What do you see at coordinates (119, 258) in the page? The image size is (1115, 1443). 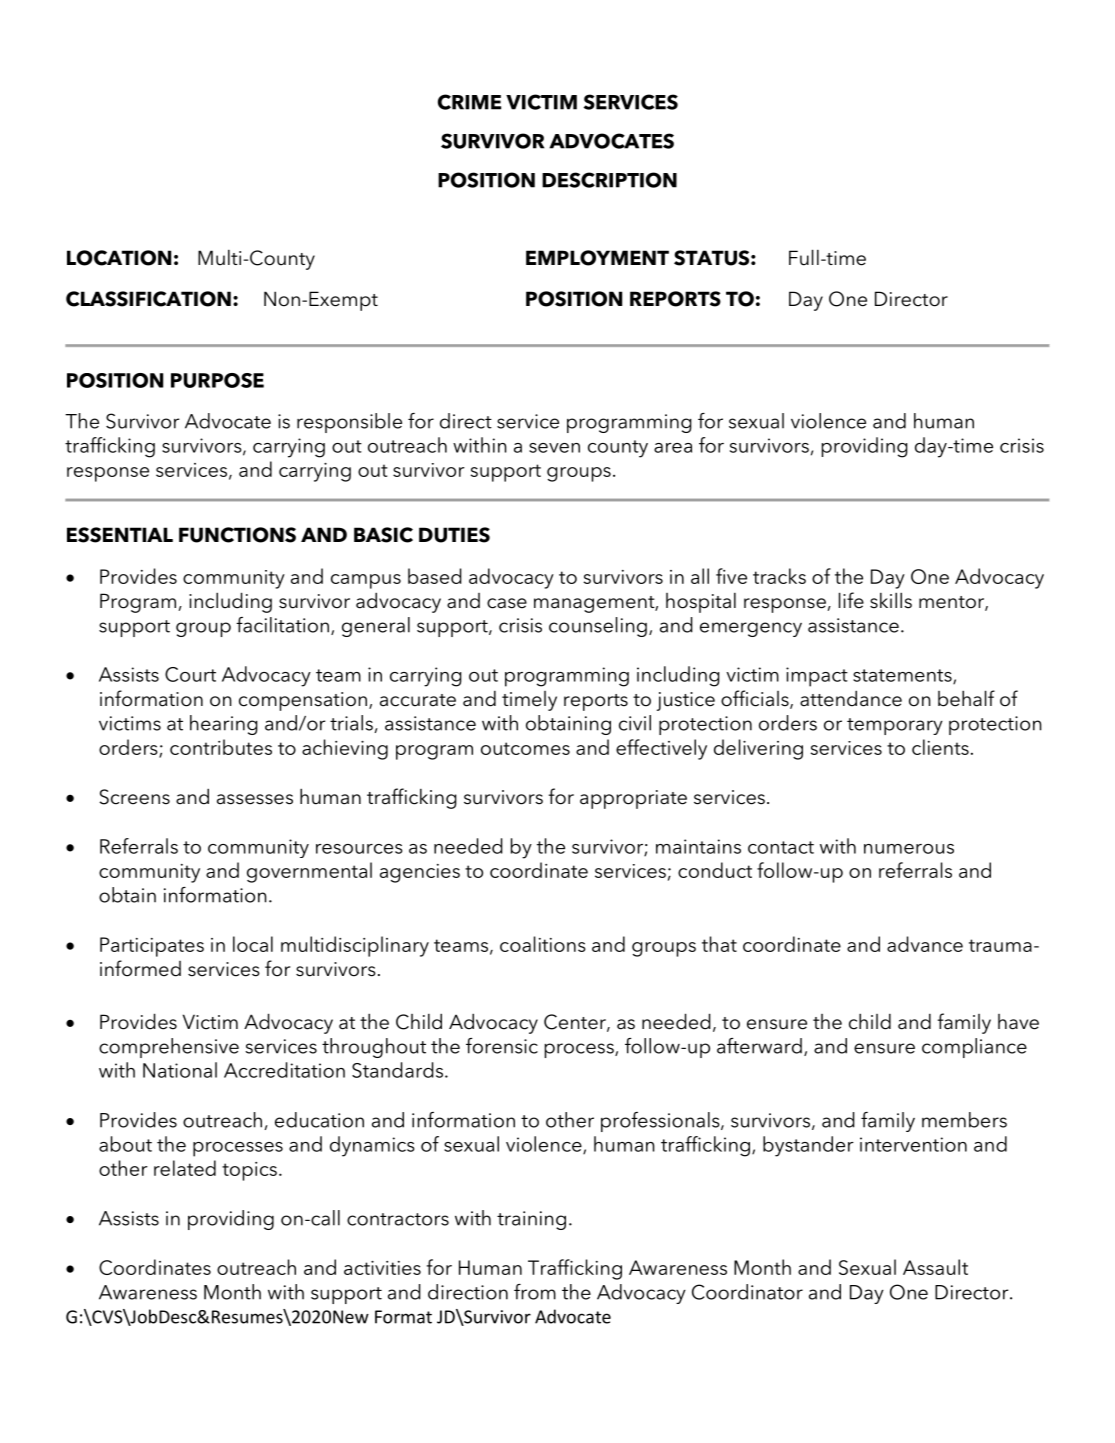 I see `LOCATION` at bounding box center [119, 258].
